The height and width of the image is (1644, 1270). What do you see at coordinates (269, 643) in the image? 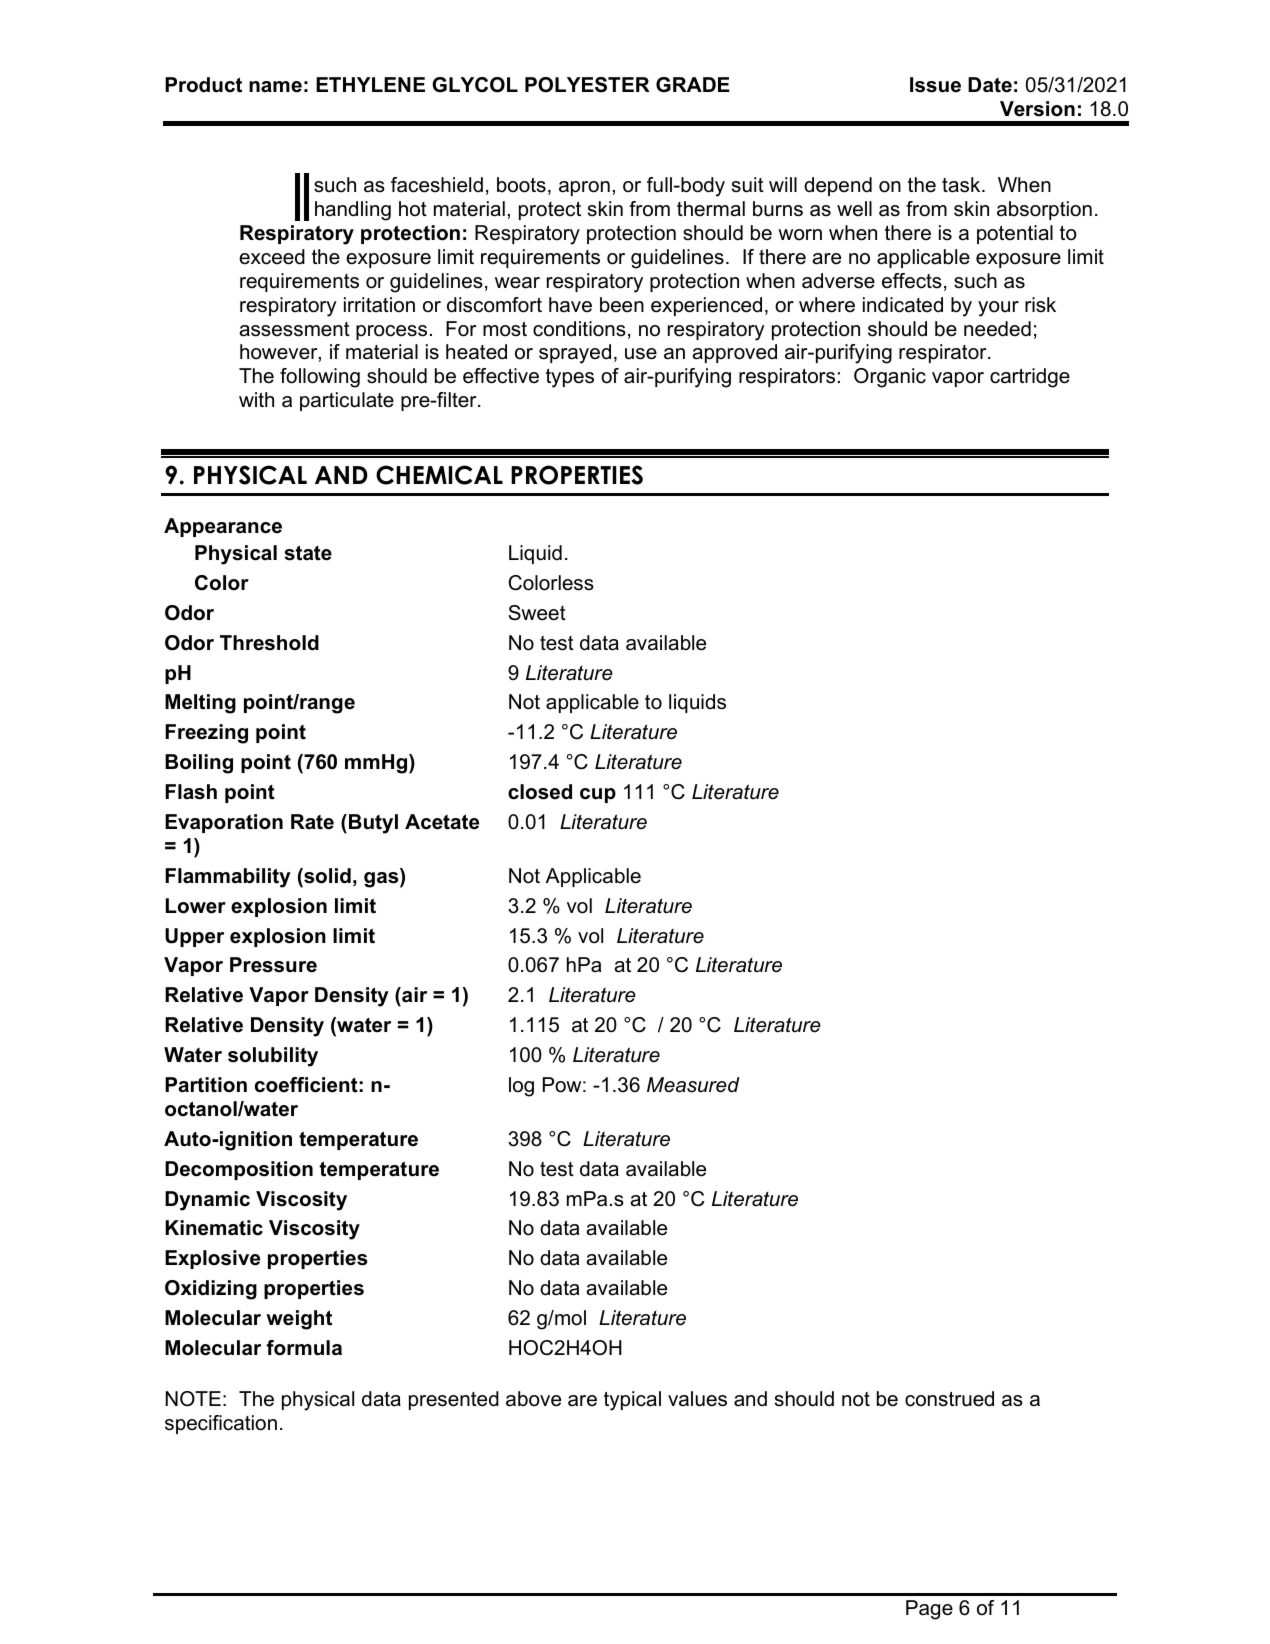
I see `Threshold` at bounding box center [269, 643].
